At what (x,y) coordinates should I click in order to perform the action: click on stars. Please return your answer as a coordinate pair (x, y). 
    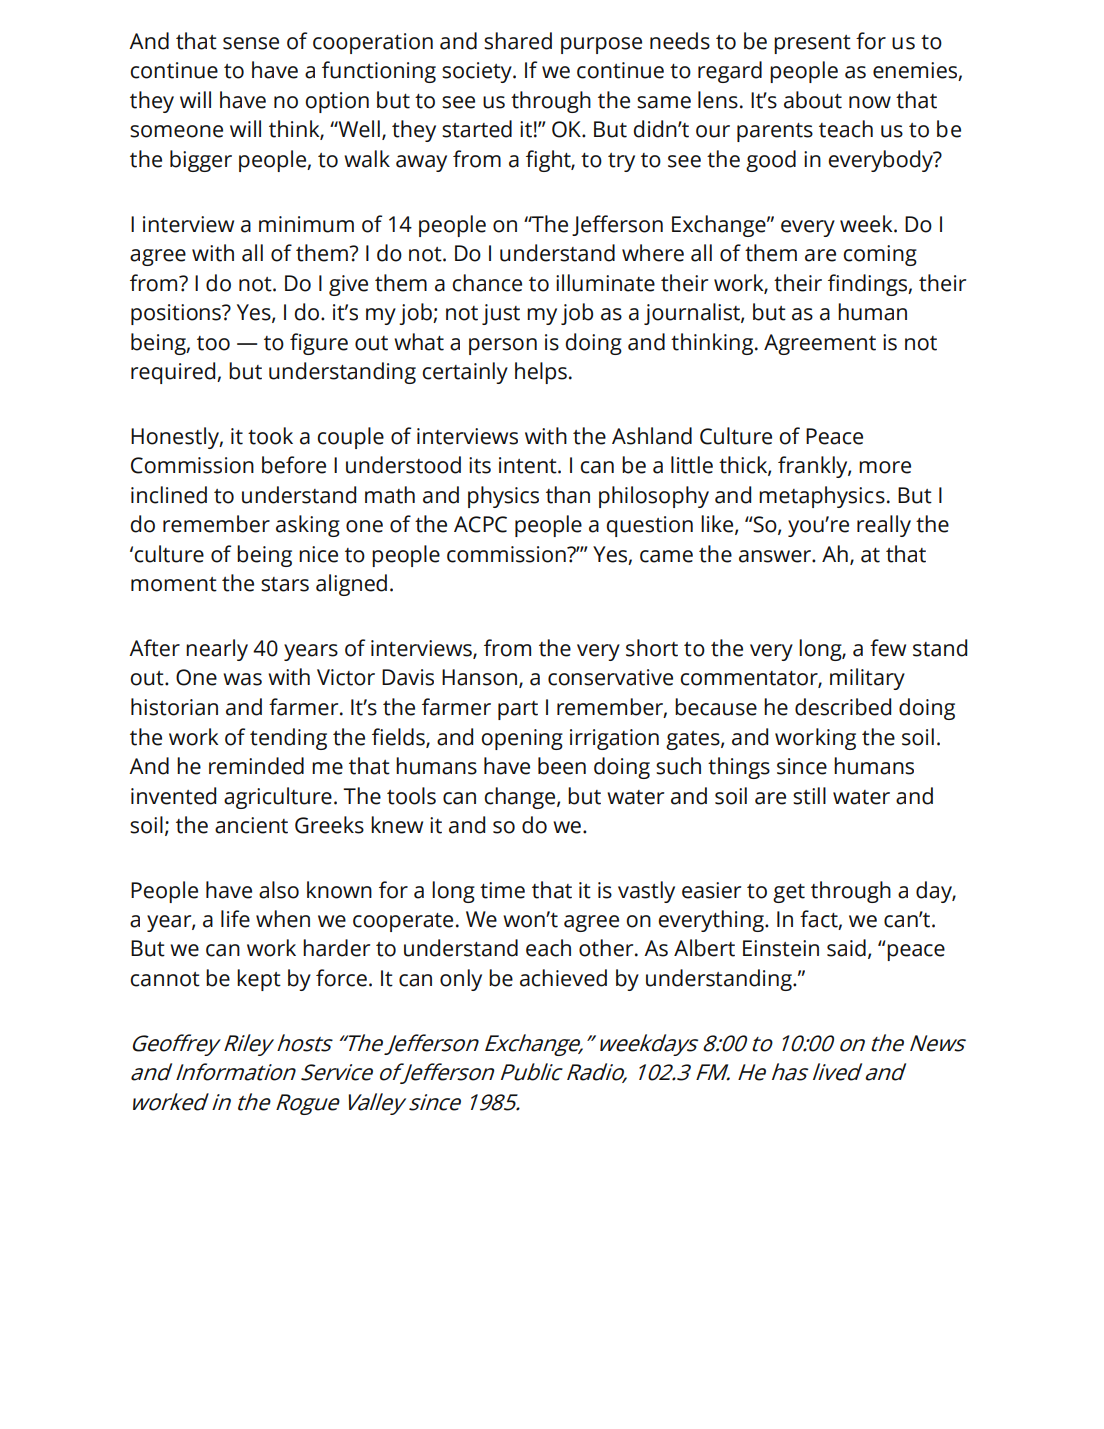
    Looking at the image, I should click on (285, 584).
